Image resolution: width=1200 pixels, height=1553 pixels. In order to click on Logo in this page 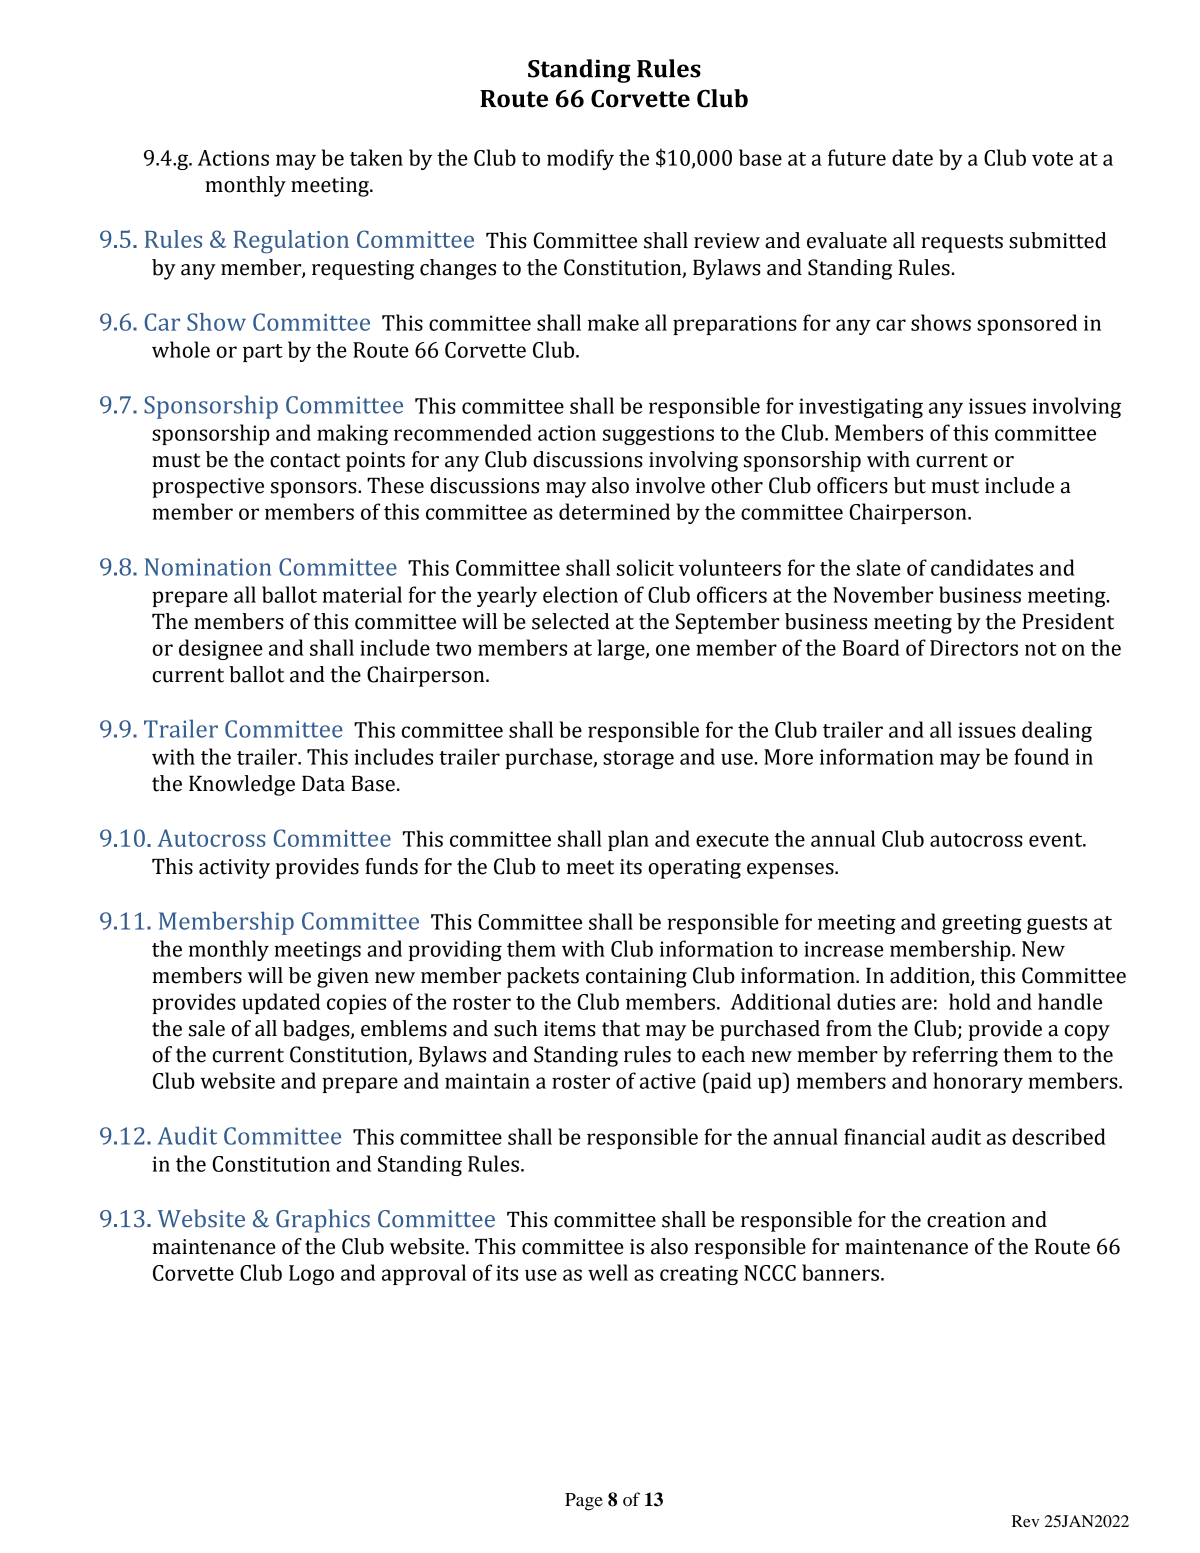, I will do `click(311, 1275)`.
